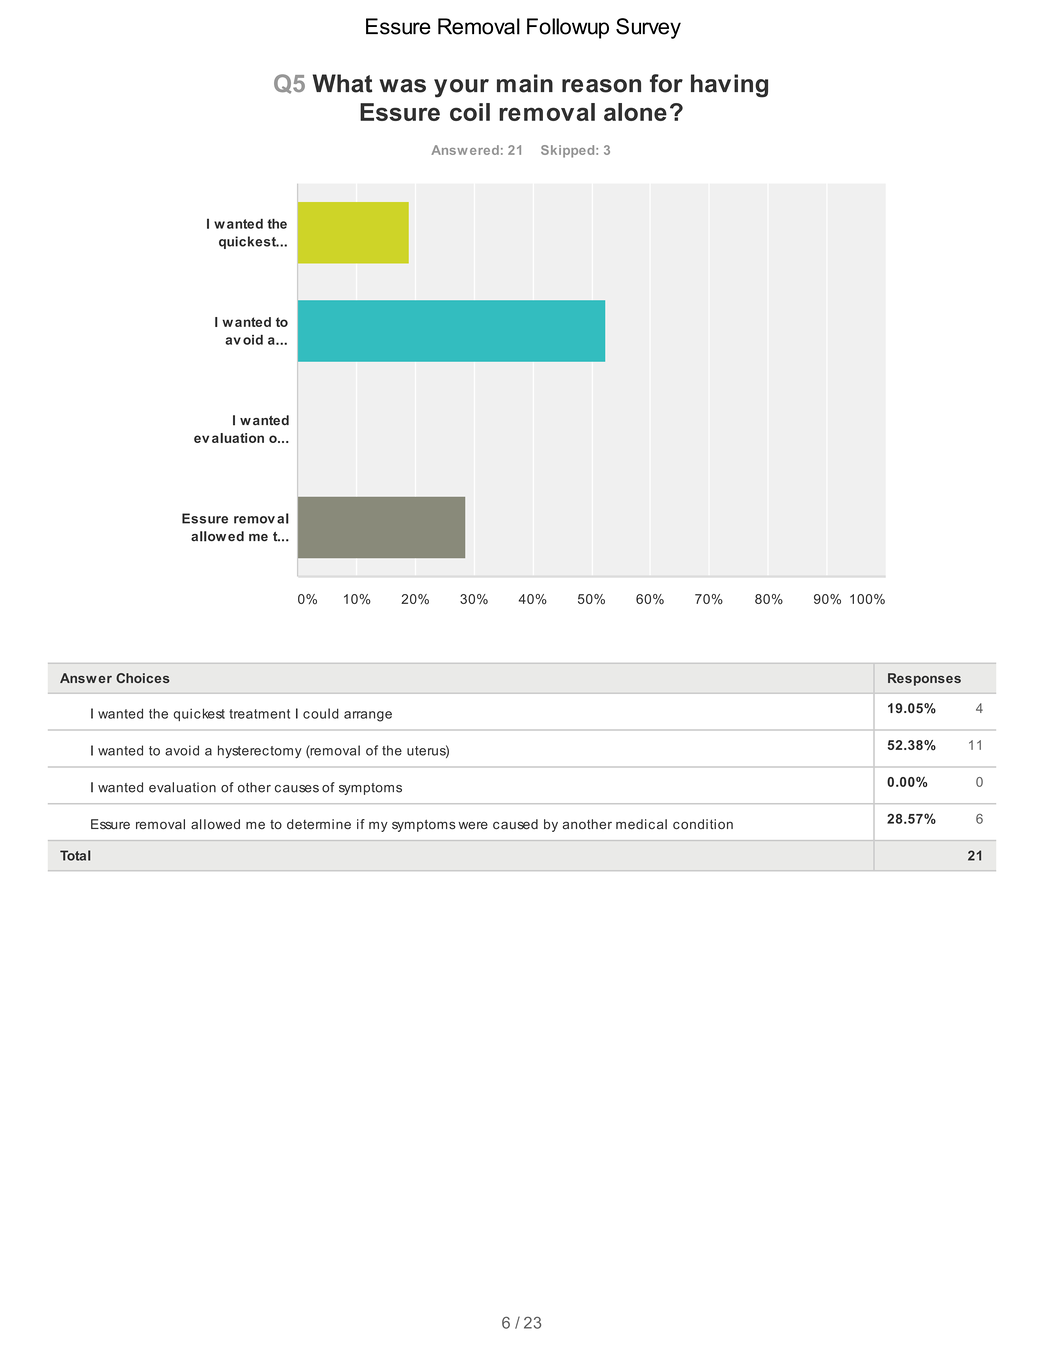 The width and height of the screenshot is (1044, 1351). I want to click on Responses, so click(924, 679).
